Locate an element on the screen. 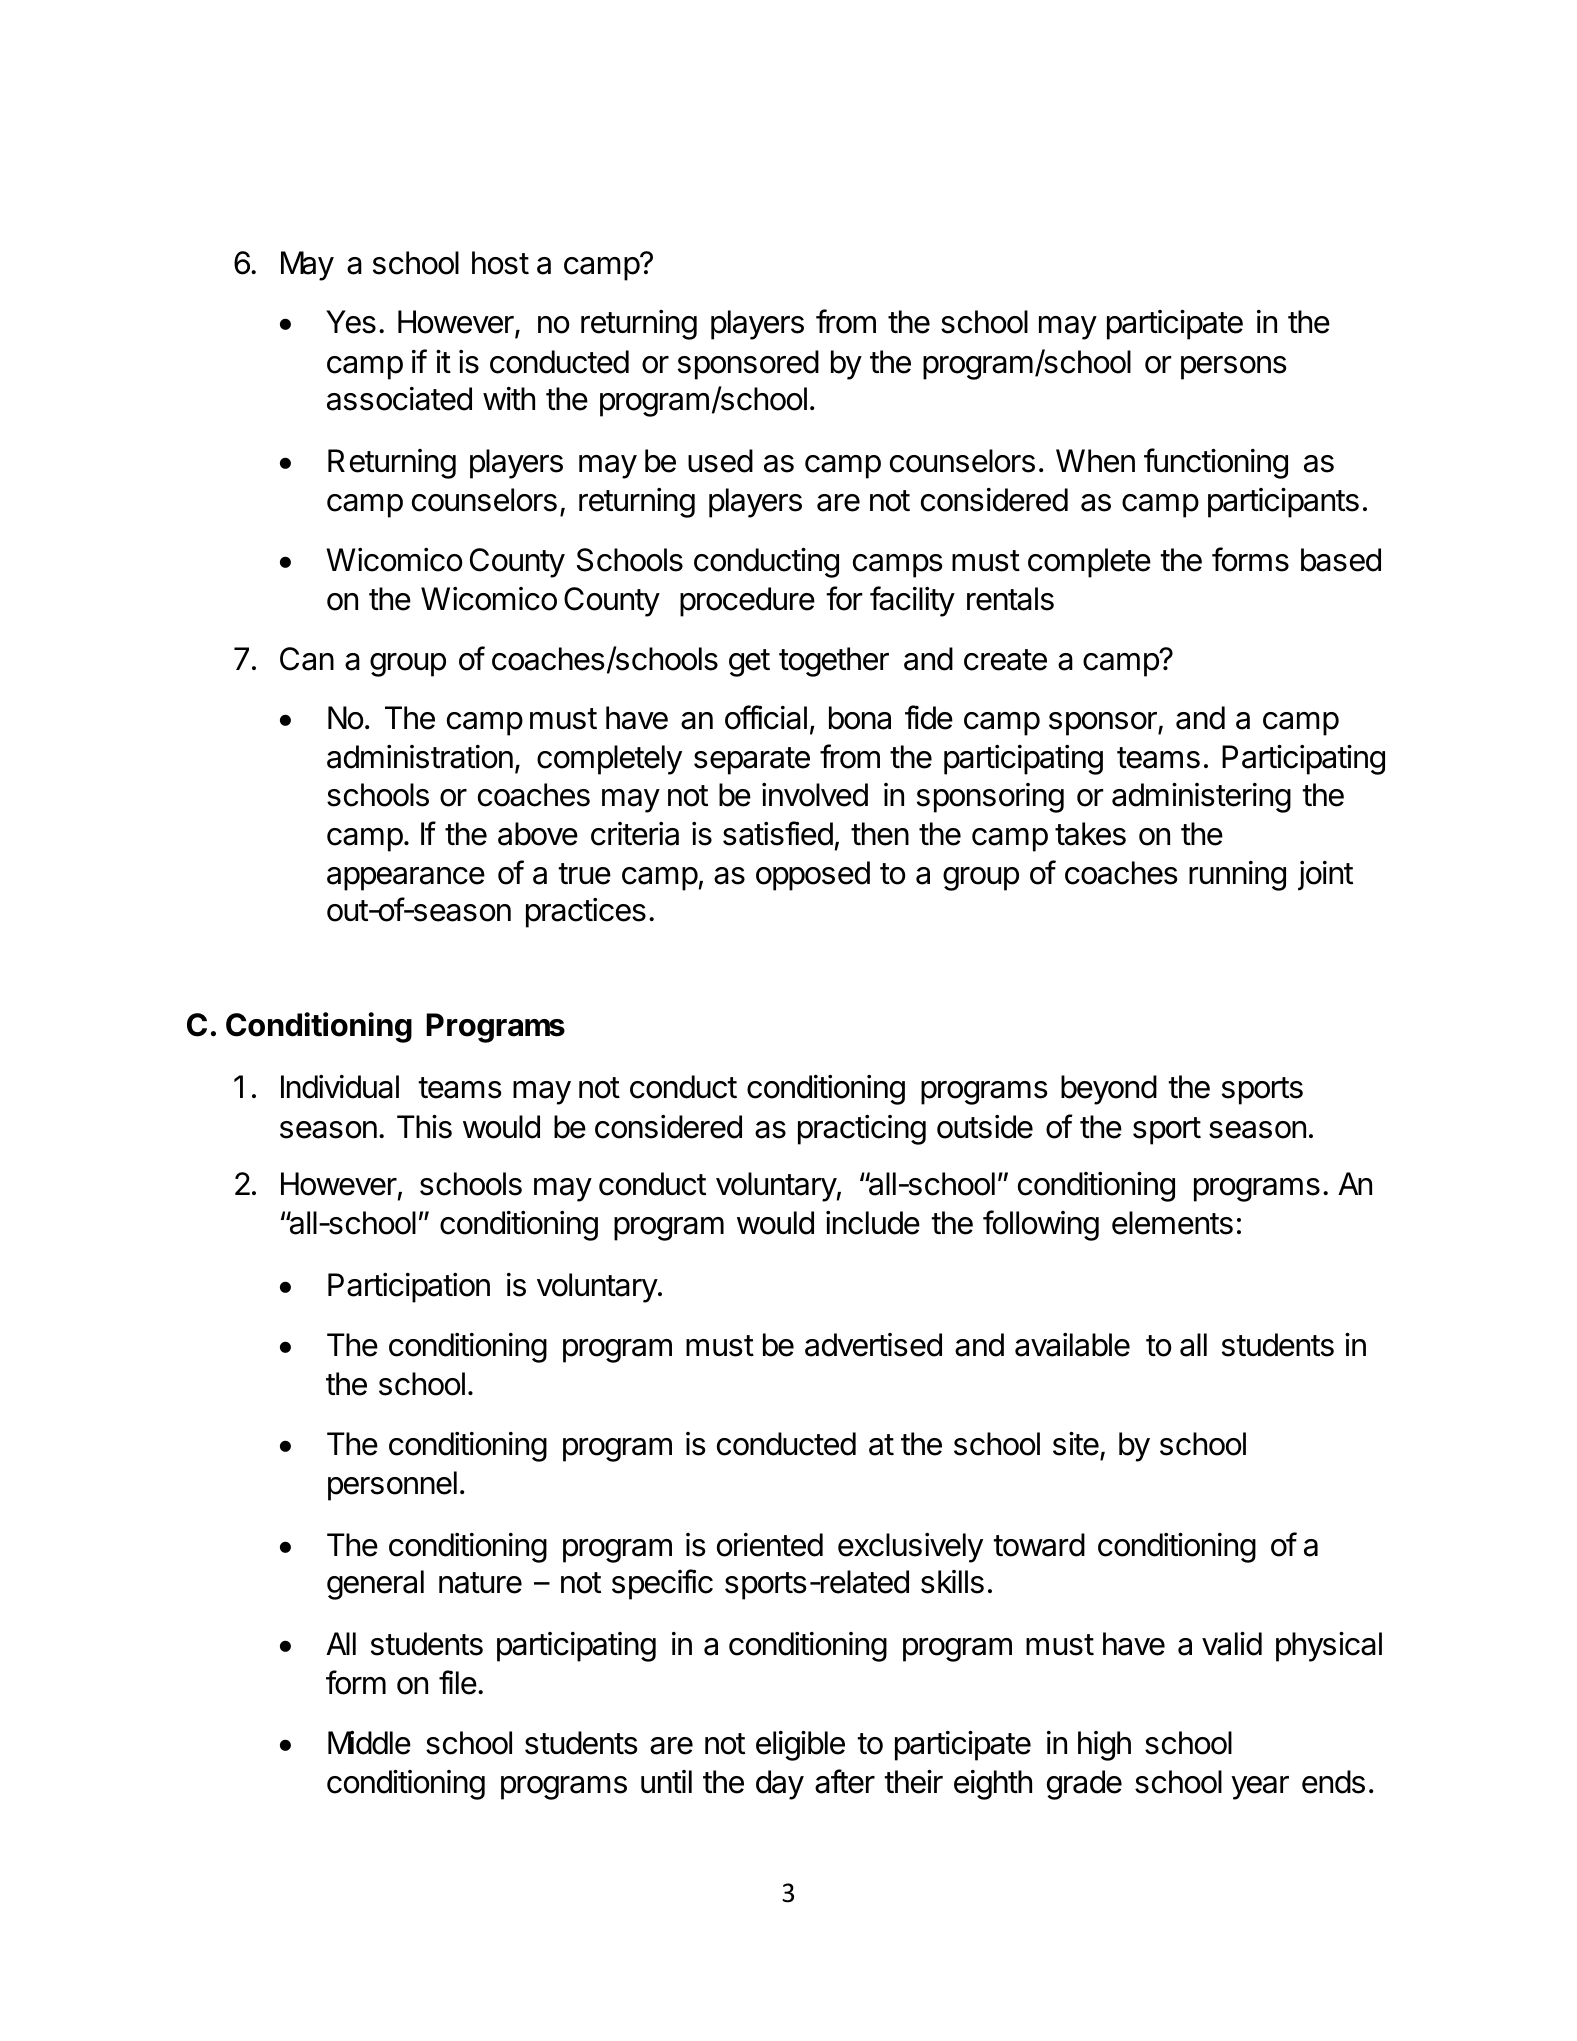  include is located at coordinates (873, 1223).
